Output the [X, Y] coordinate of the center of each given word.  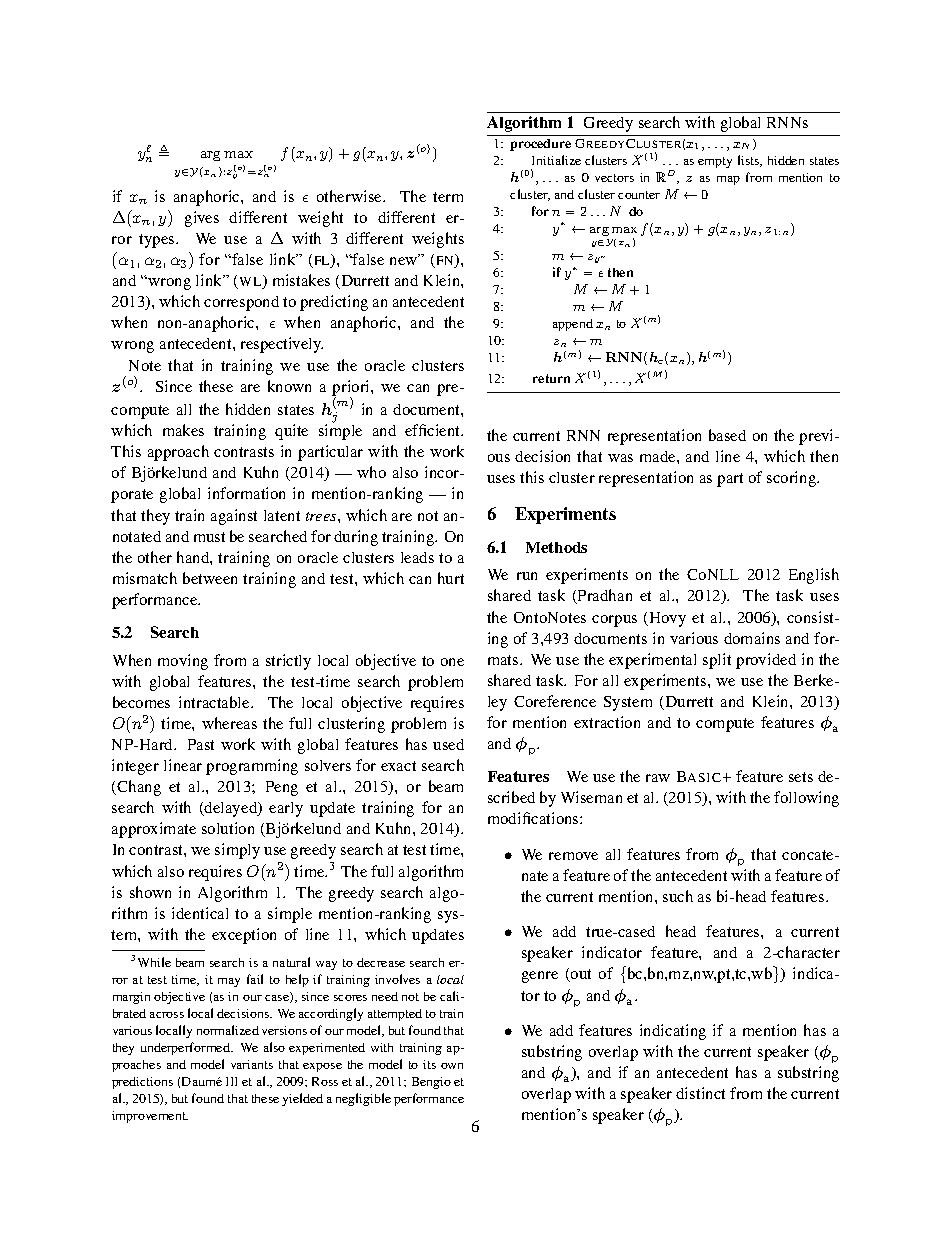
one [452, 662]
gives [202, 219]
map [728, 180]
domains [752, 638]
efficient [434, 430]
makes [183, 430]
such [678, 896]
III [231, 1081]
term [448, 197]
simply [237, 851]
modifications [534, 818]
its [429, 1064]
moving [183, 662]
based [727, 435]
